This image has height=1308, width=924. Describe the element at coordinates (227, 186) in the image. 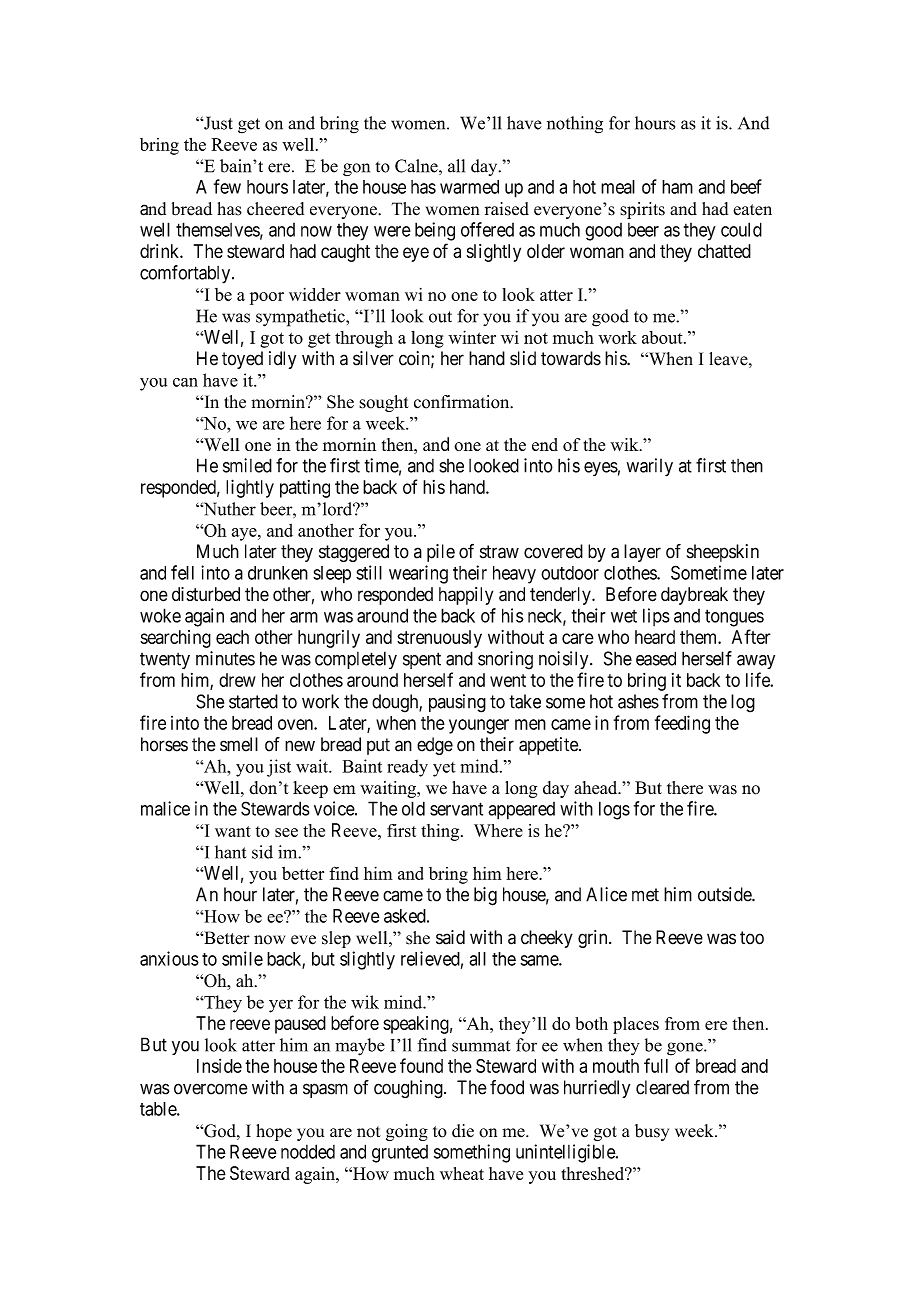

I see `few` at that location.
